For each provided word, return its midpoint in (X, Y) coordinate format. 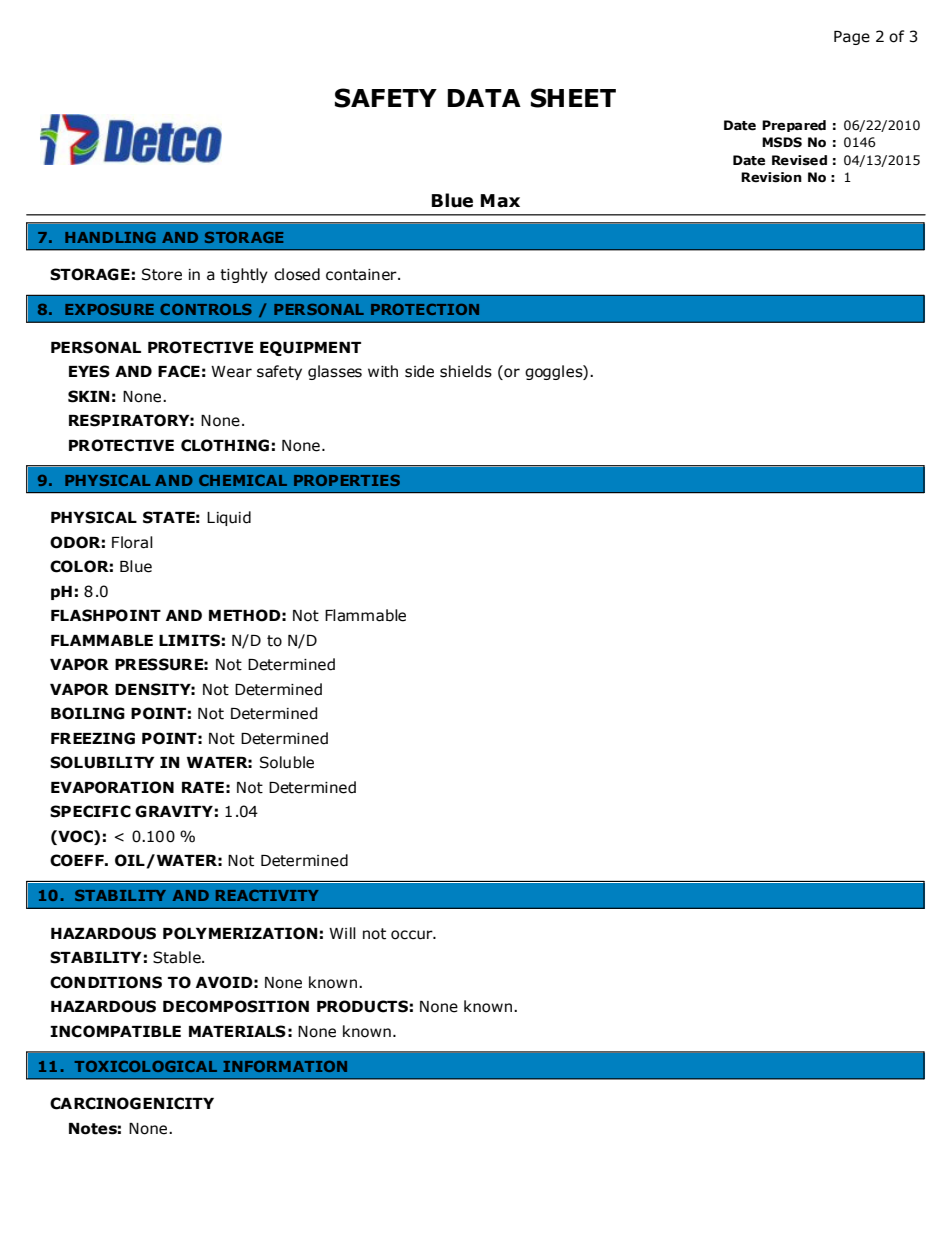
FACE (179, 371)
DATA (484, 98)
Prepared (794, 126)
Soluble (287, 762)
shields (466, 371)
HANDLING (110, 237)
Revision (771, 177)
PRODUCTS (362, 1006)
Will (342, 933)
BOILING (88, 713)
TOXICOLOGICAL (146, 1066)
